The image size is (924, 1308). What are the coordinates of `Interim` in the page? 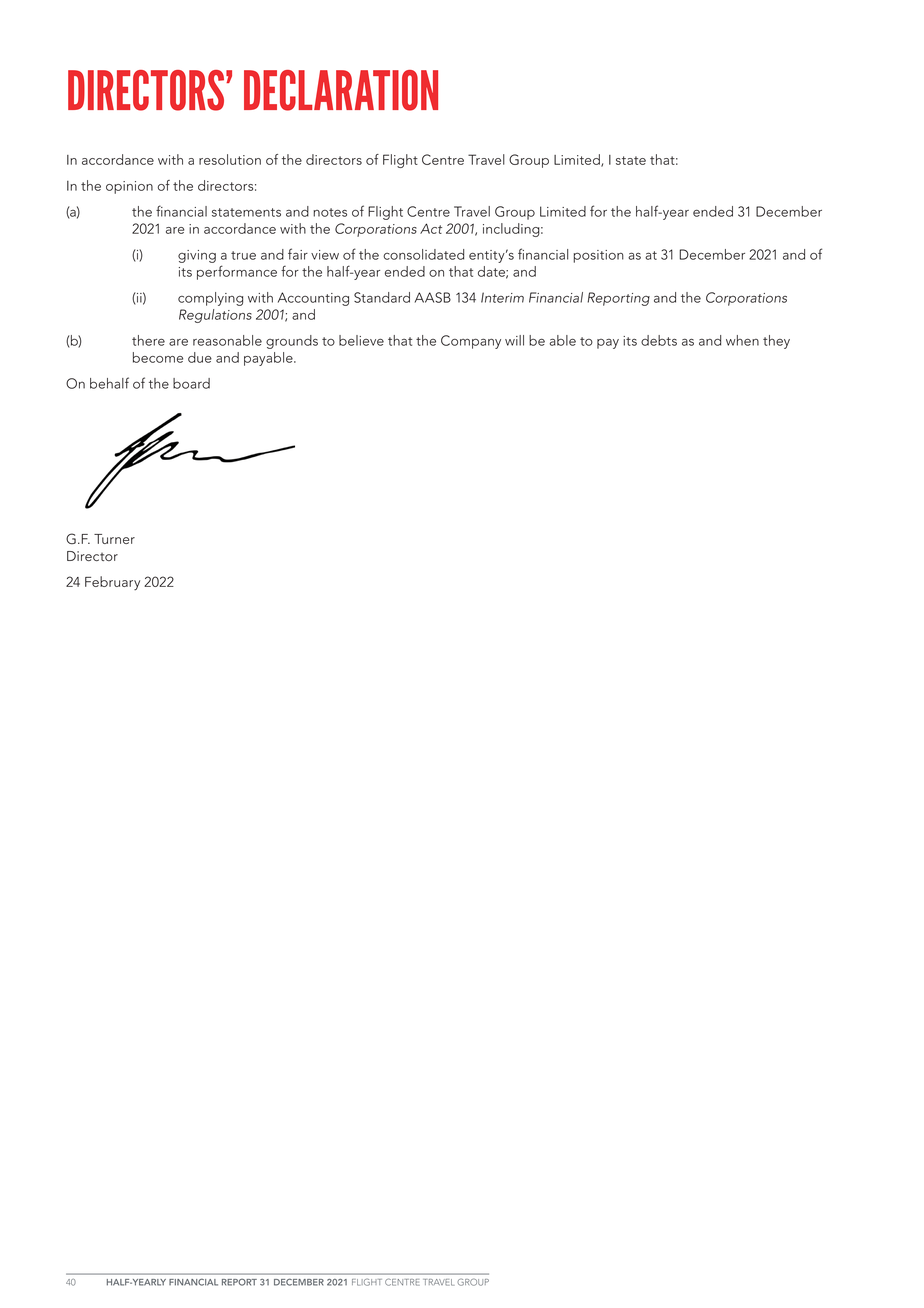 It's located at (502, 297).
